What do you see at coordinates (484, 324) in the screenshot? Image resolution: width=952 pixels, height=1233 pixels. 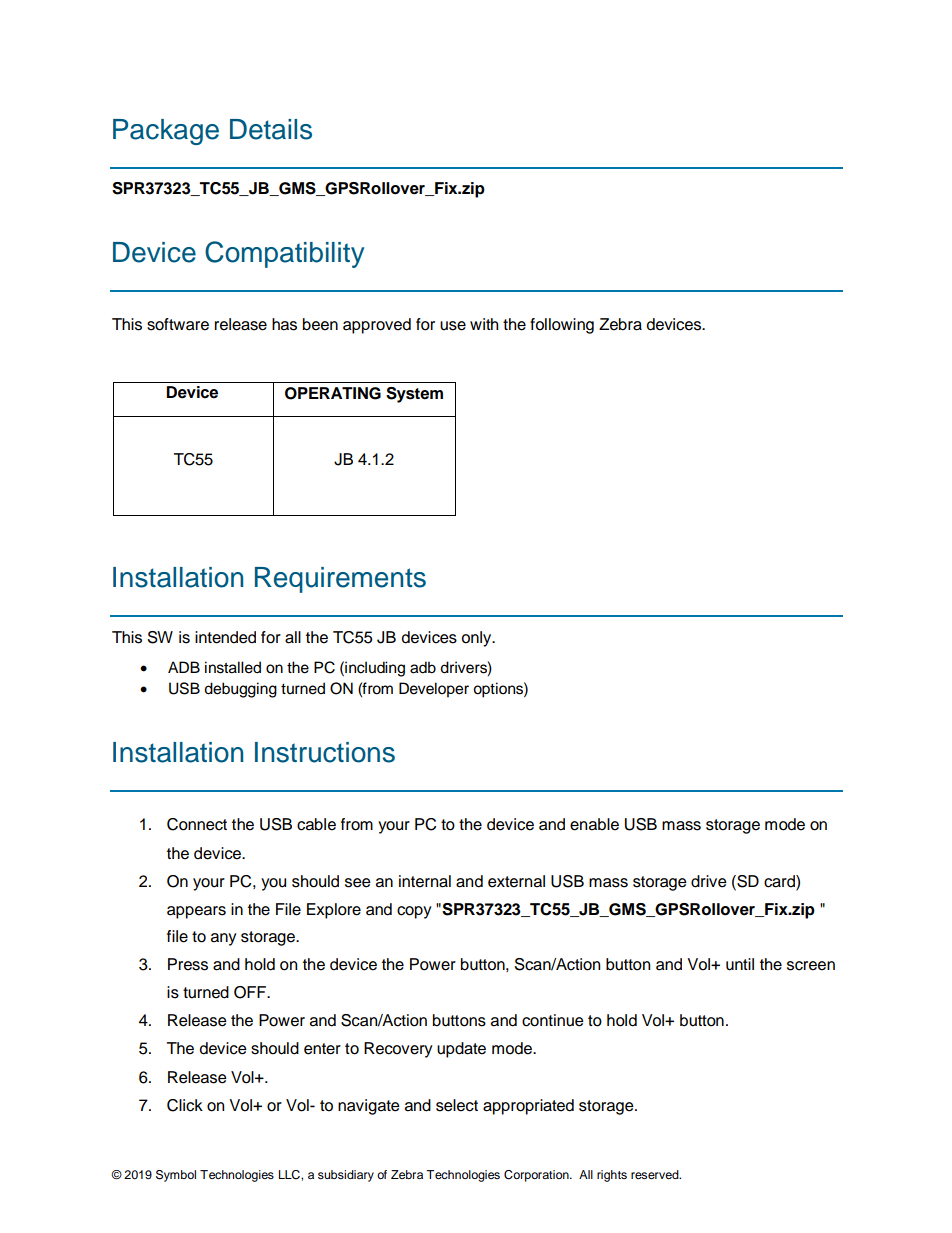 I see `with` at bounding box center [484, 324].
